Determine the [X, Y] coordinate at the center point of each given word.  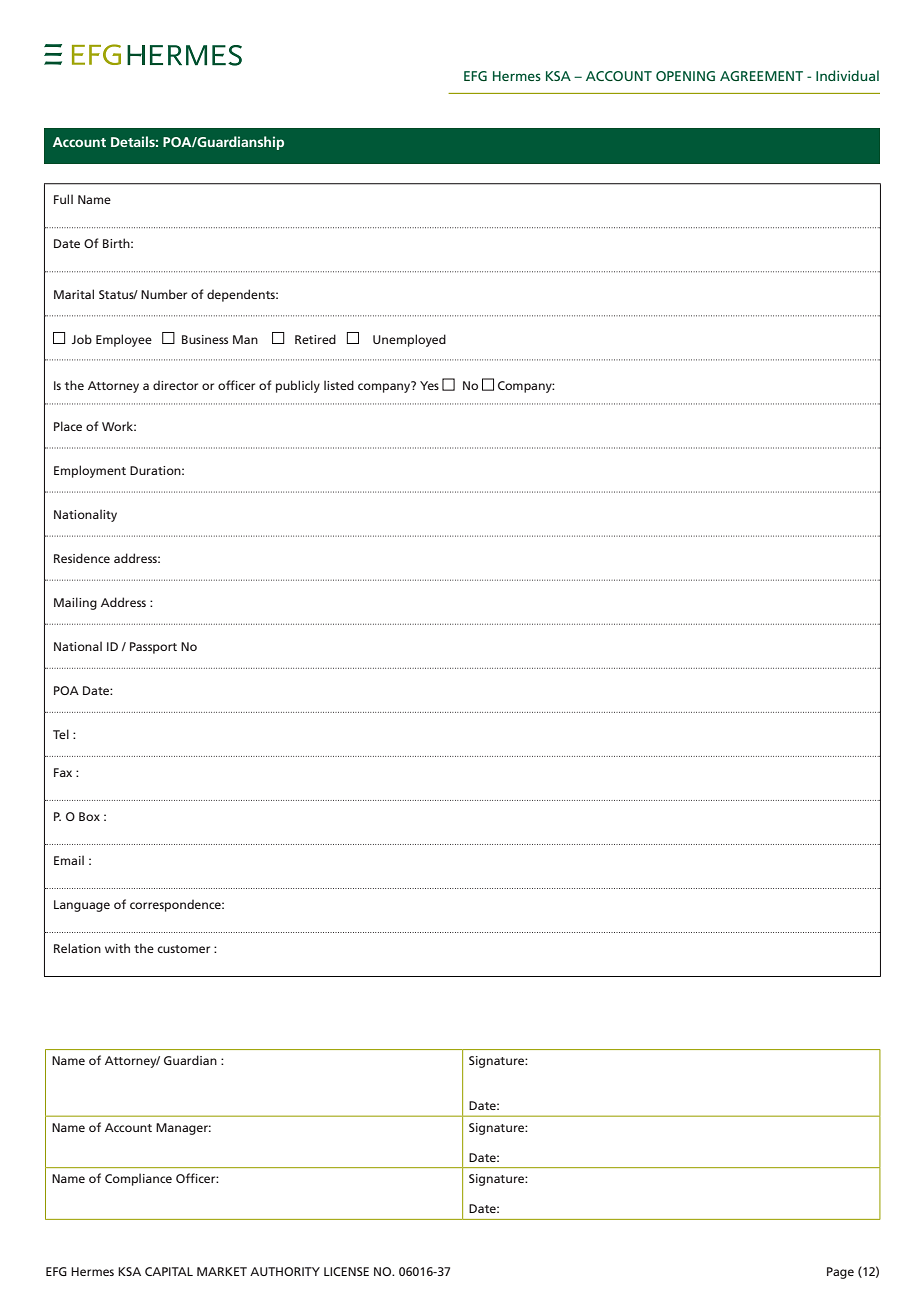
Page [840, 1273]
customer [183, 949]
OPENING [685, 76]
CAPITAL [169, 1271]
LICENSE [346, 1271]
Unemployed [409, 340]
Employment [90, 471]
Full [63, 199]
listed [339, 385]
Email [69, 860]
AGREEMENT [761, 76]
